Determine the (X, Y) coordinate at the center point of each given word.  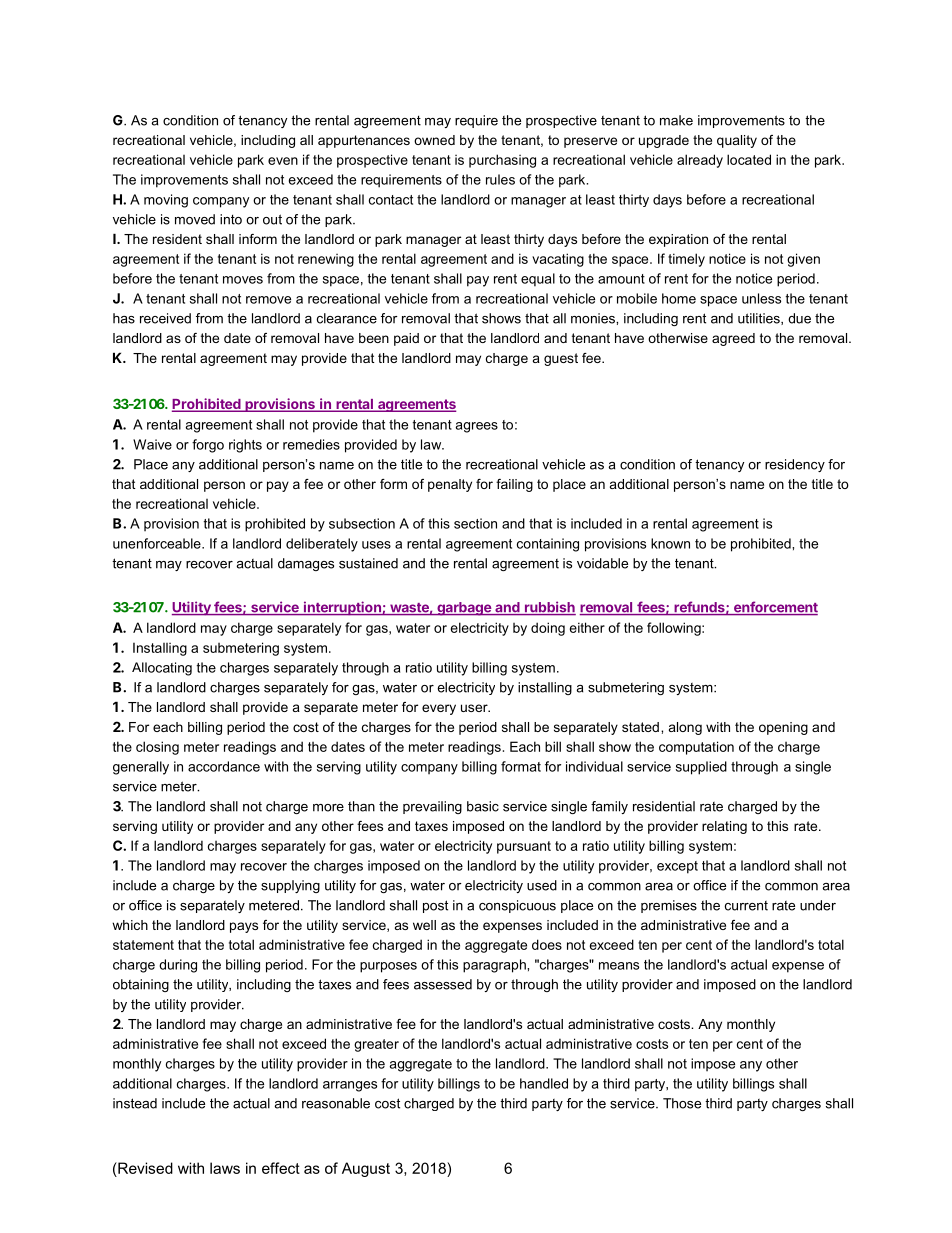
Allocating (162, 669)
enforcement (774, 608)
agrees (476, 427)
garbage (464, 609)
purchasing (502, 161)
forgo (208, 446)
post (435, 906)
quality (737, 141)
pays (244, 927)
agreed (733, 339)
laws (225, 1168)
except (677, 867)
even (283, 161)
